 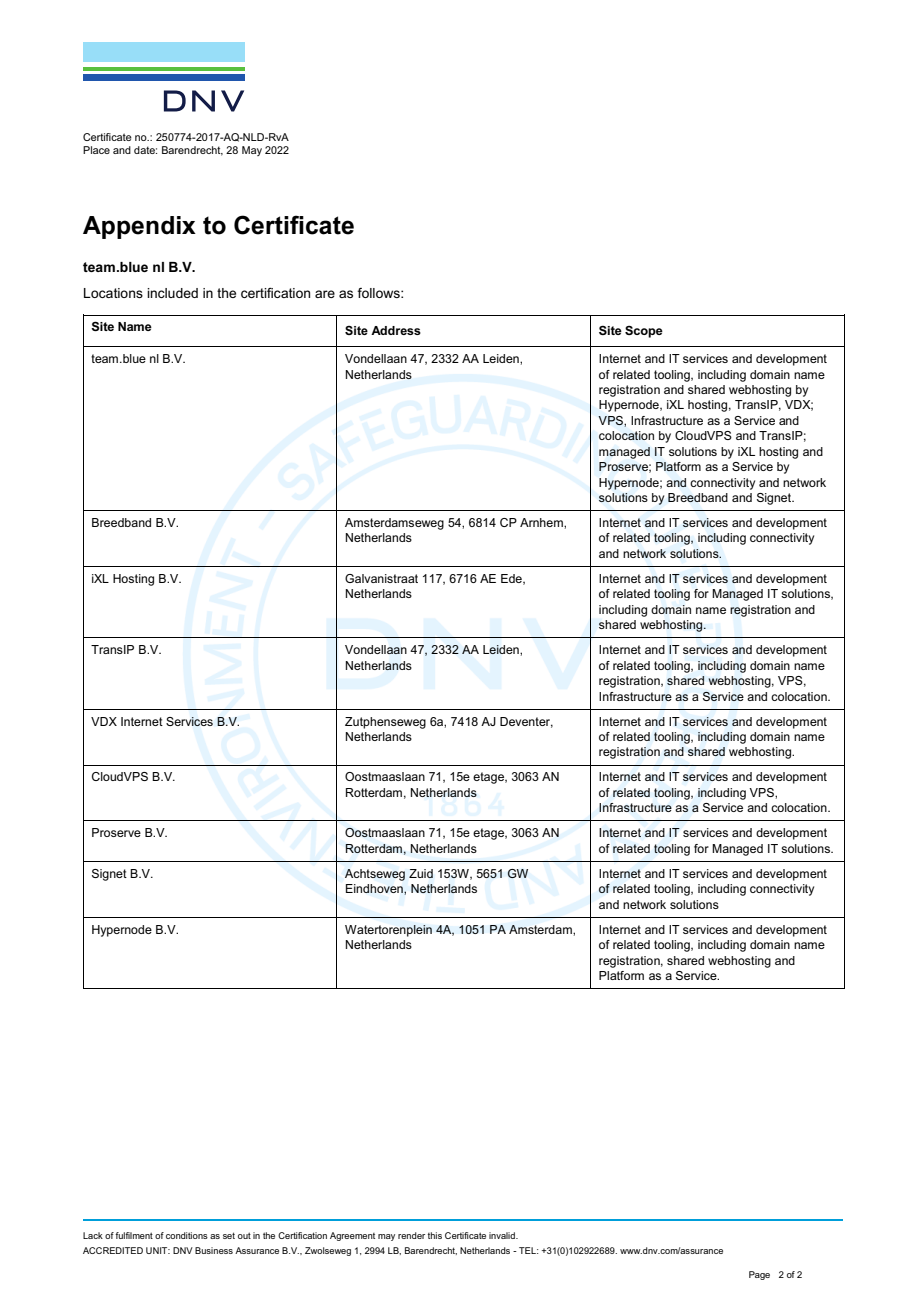 What do you see at coordinates (644, 332) in the page?
I see `Scope` at bounding box center [644, 332].
